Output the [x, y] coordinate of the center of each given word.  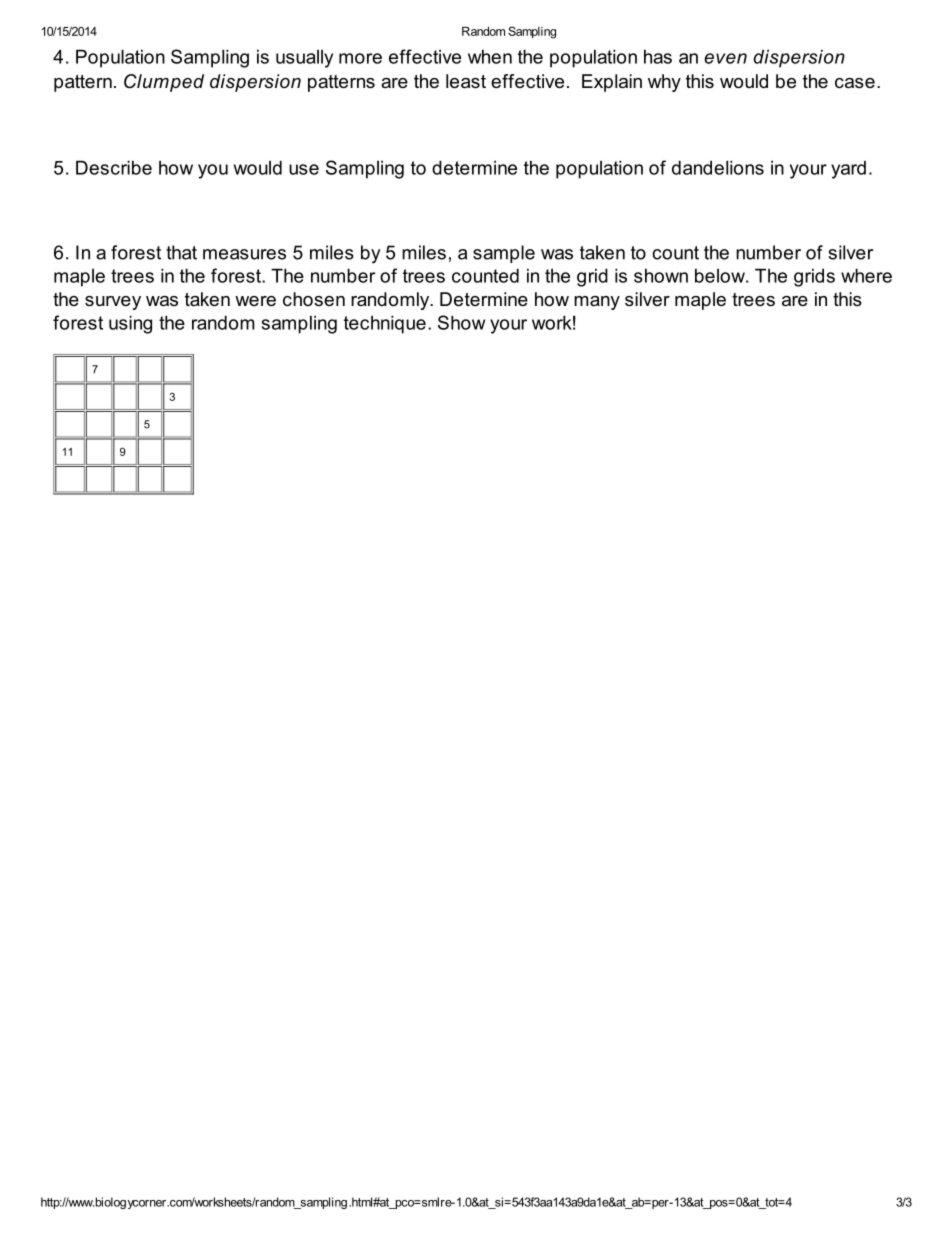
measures [244, 254]
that [181, 252]
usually [304, 59]
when [490, 56]
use [304, 169]
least [466, 81]
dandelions [718, 167]
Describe [114, 167]
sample [504, 254]
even [725, 58]
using [130, 324]
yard [848, 170]
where [866, 275]
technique [385, 324]
